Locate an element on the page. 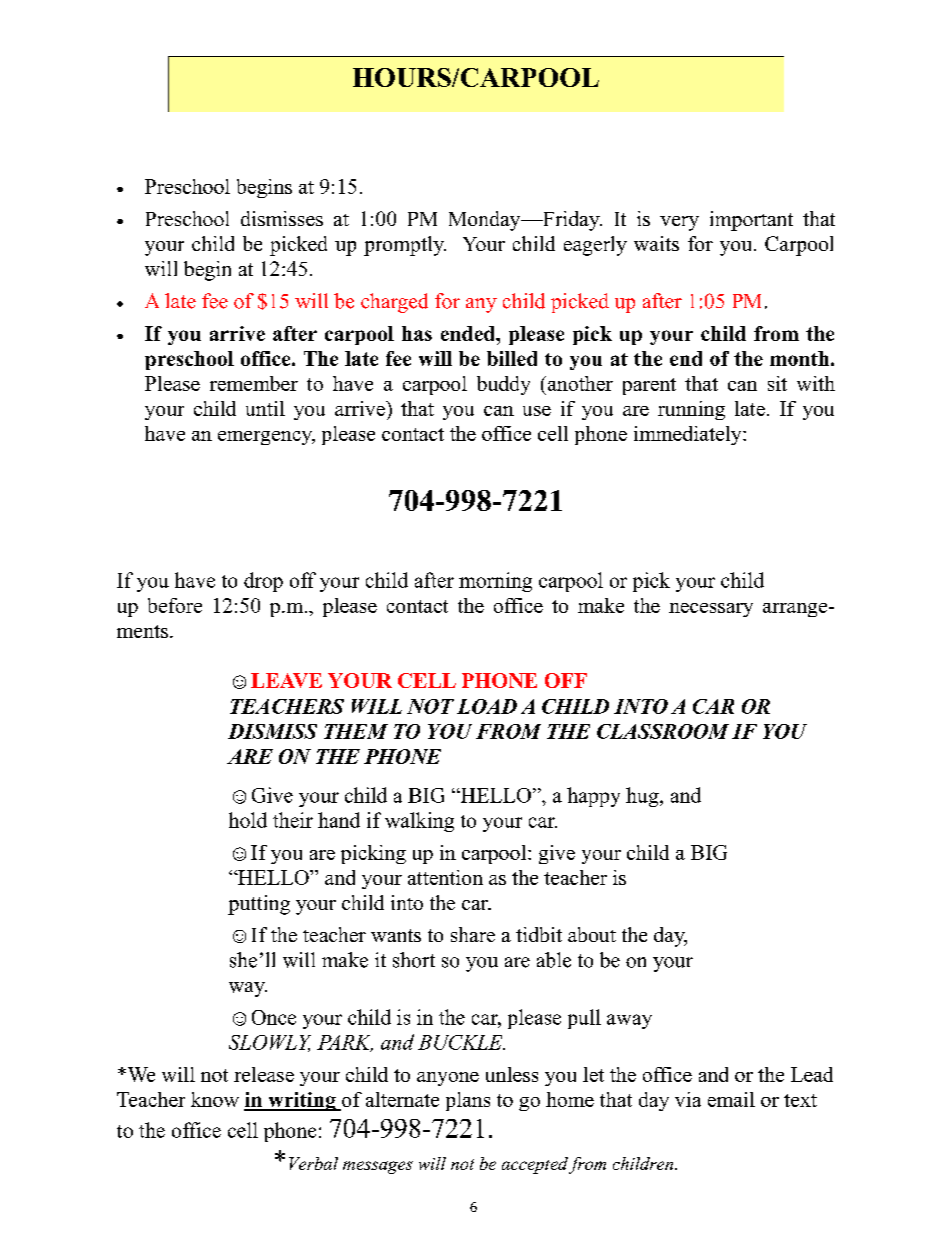  important is located at coordinates (751, 221).
